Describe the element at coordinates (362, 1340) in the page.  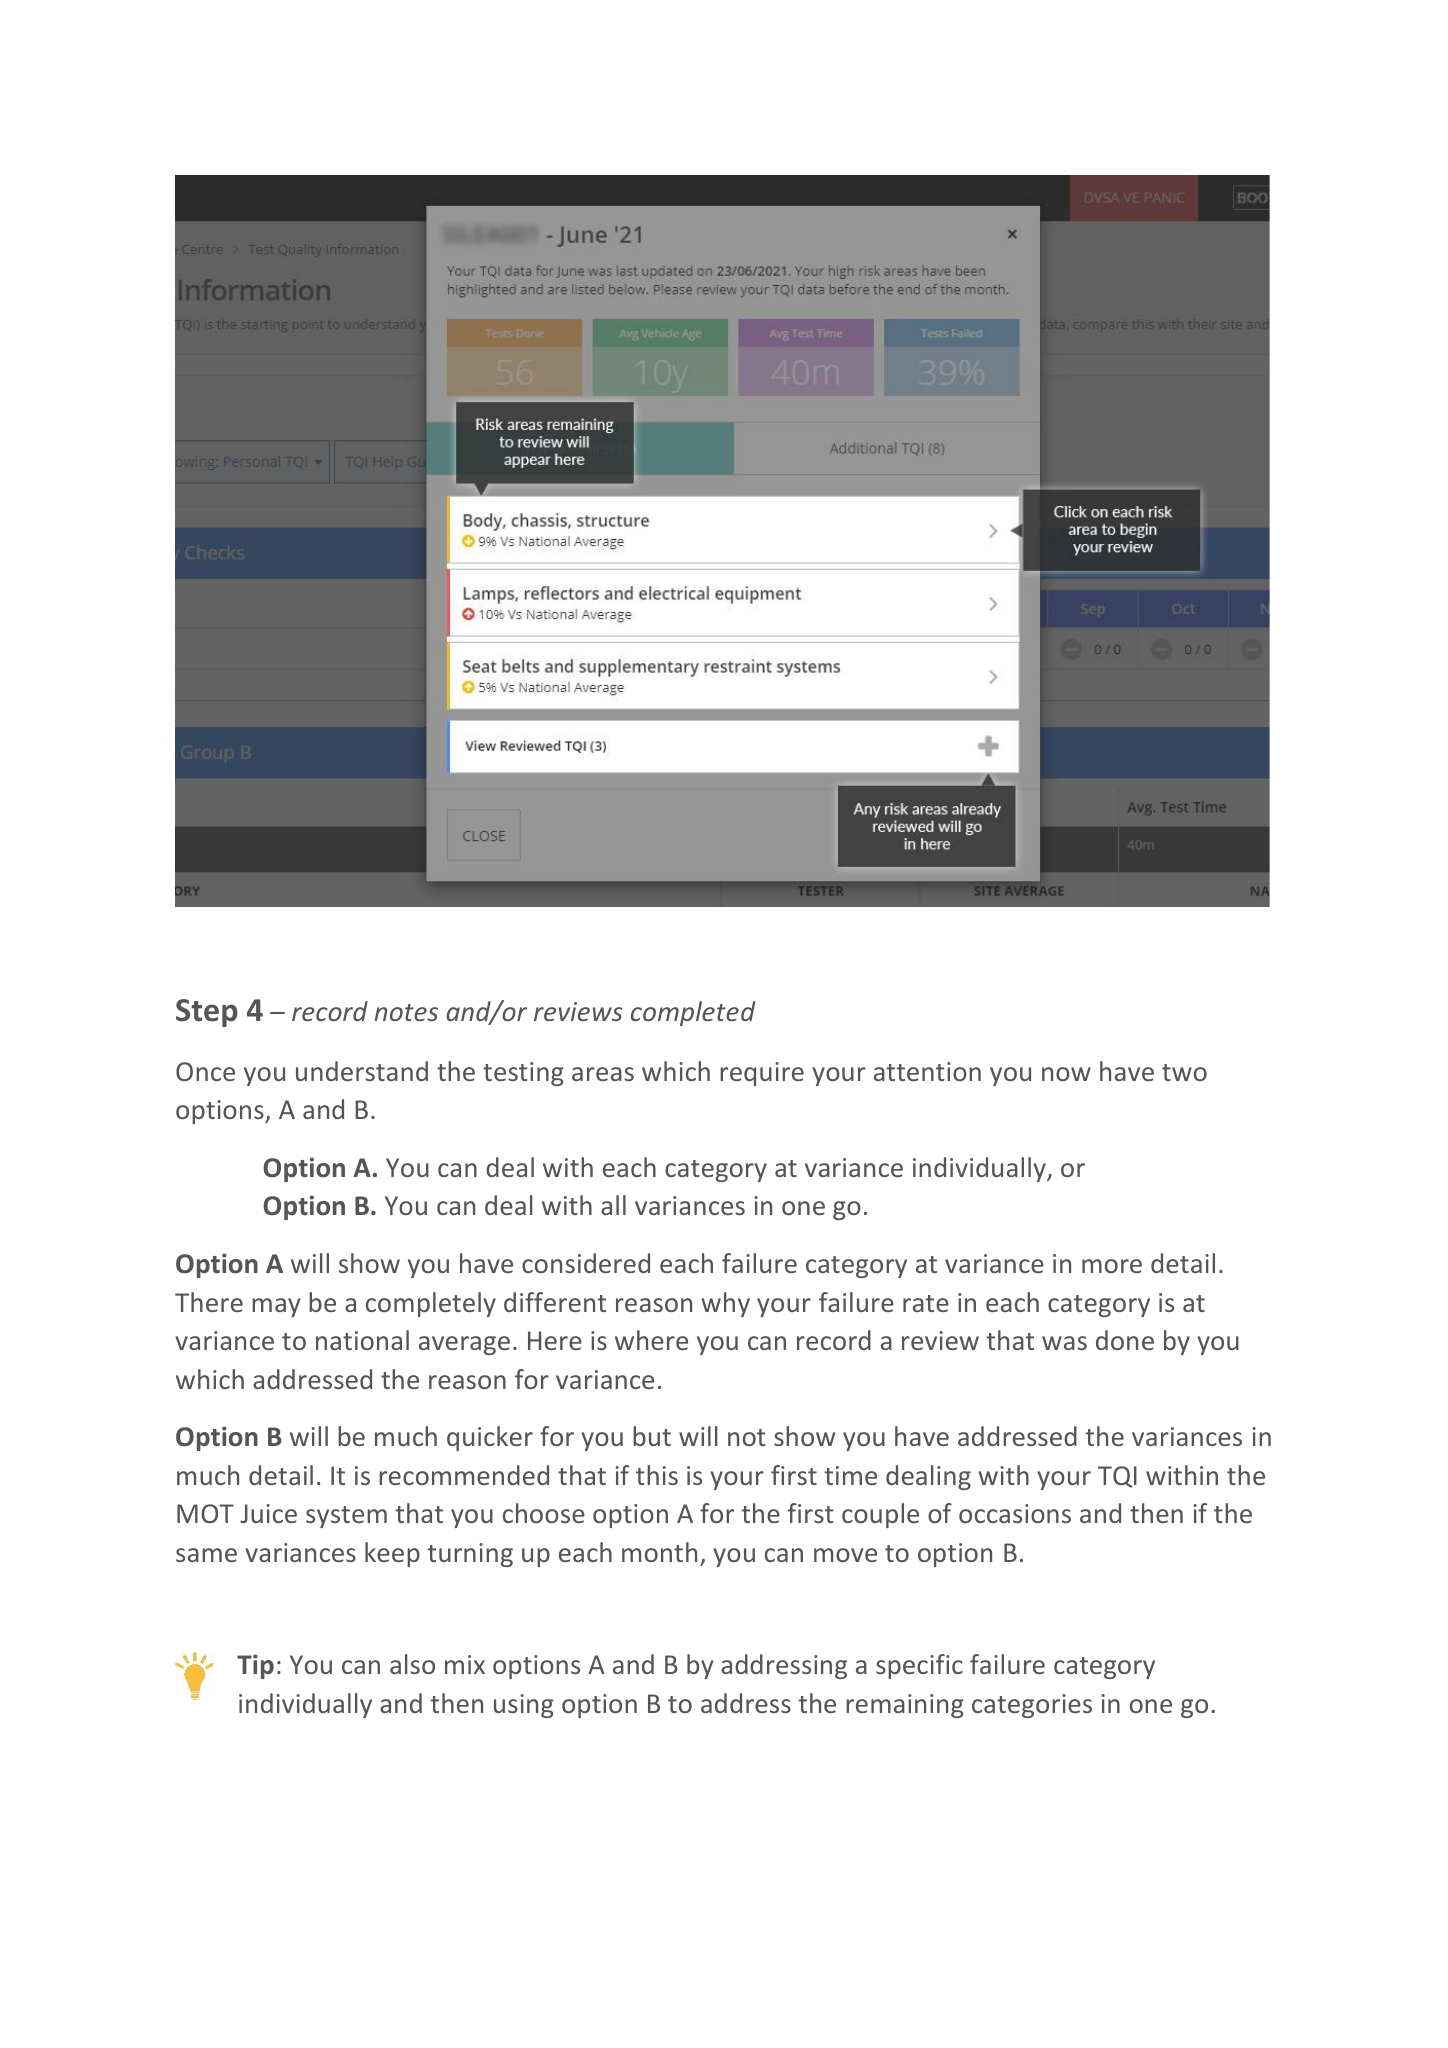
I see `national` at that location.
